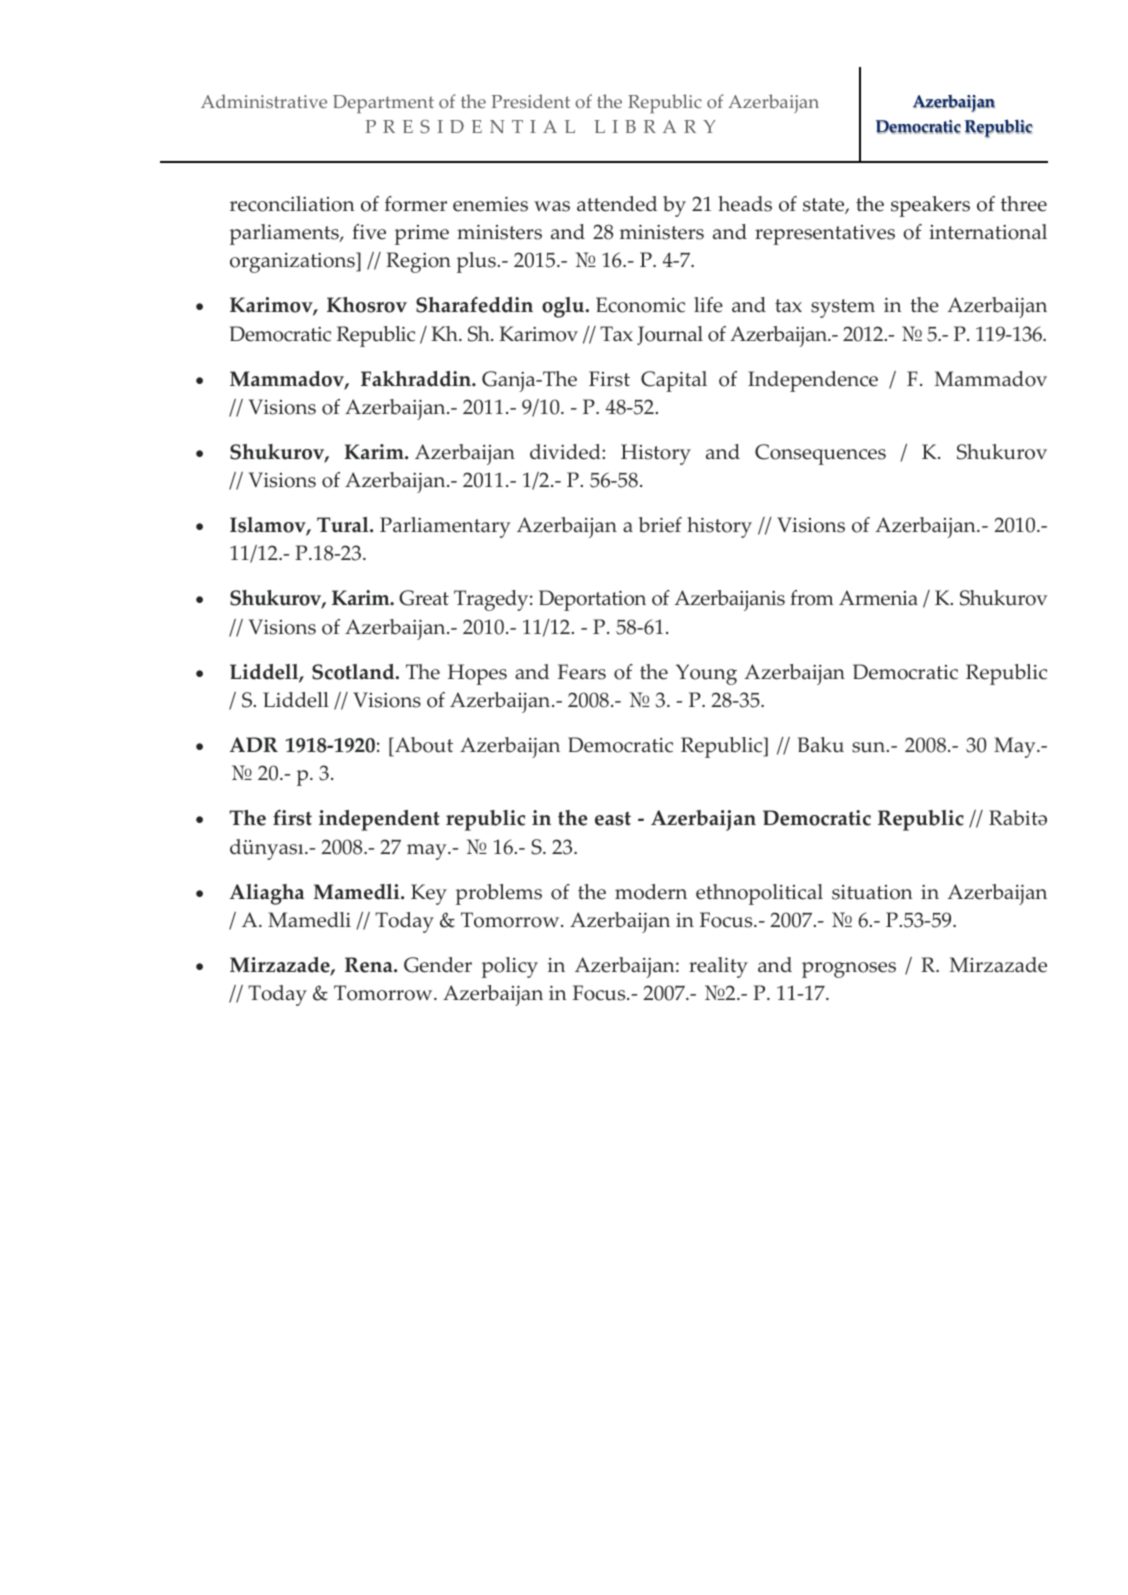  Describe the element at coordinates (872, 892) in the document. I see `situation` at that location.
